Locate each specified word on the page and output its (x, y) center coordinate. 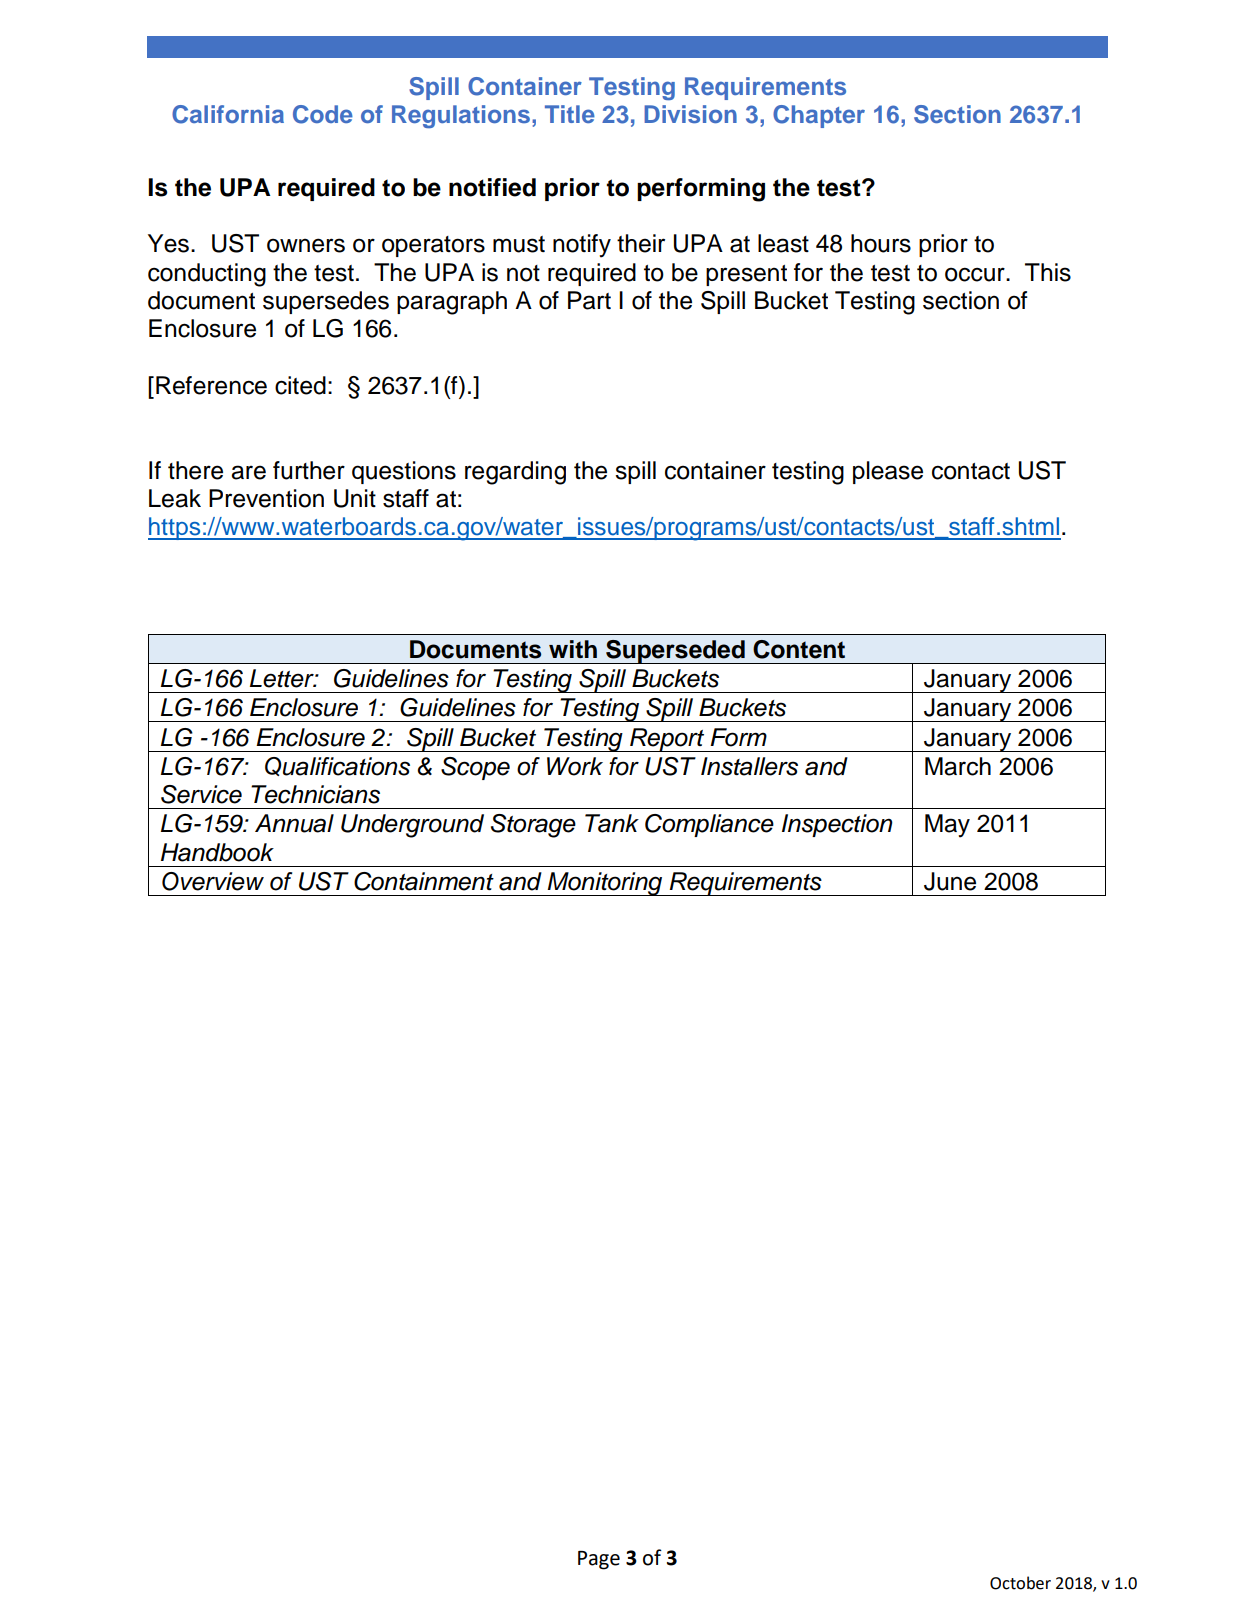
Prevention (266, 498)
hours (881, 243)
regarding (515, 473)
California (228, 114)
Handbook (217, 852)
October (1020, 1583)
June (950, 881)
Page (599, 1560)
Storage (533, 826)
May (947, 826)
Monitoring (605, 884)
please (888, 472)
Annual (294, 823)
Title (570, 114)
